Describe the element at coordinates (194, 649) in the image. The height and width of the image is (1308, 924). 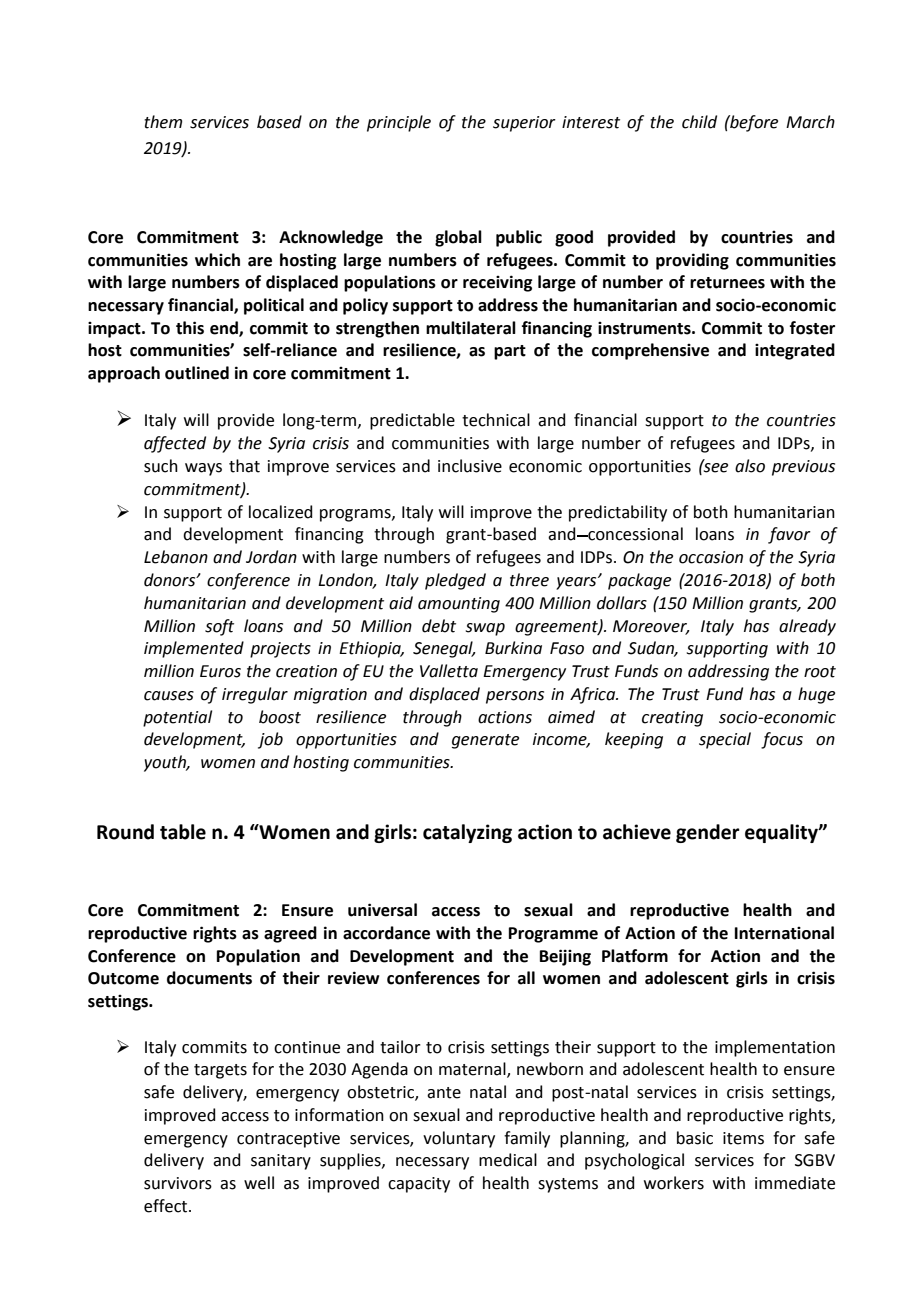
I see `implemented` at that location.
